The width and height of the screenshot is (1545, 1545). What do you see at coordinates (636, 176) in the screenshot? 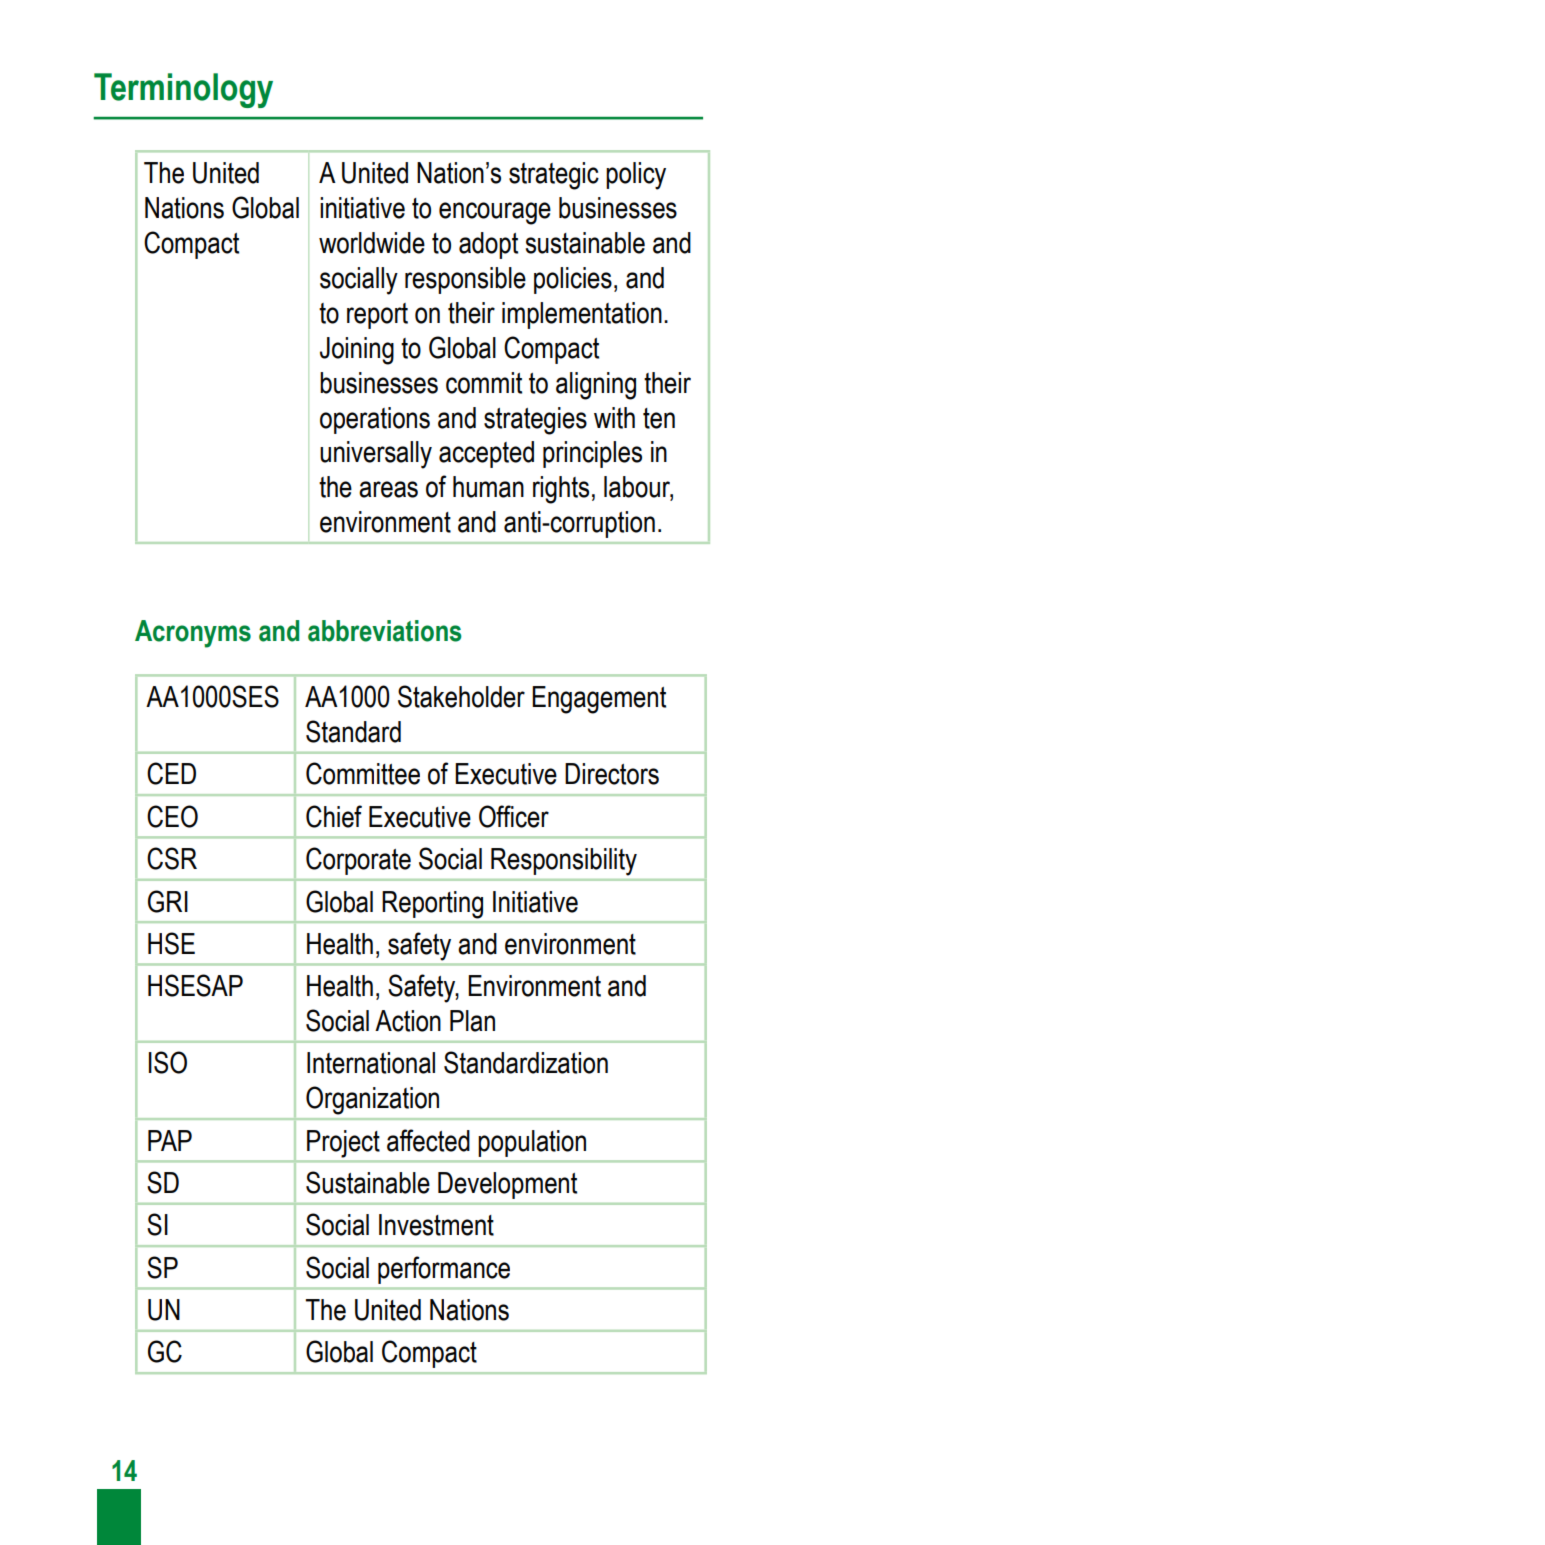
I see `policy` at bounding box center [636, 176].
